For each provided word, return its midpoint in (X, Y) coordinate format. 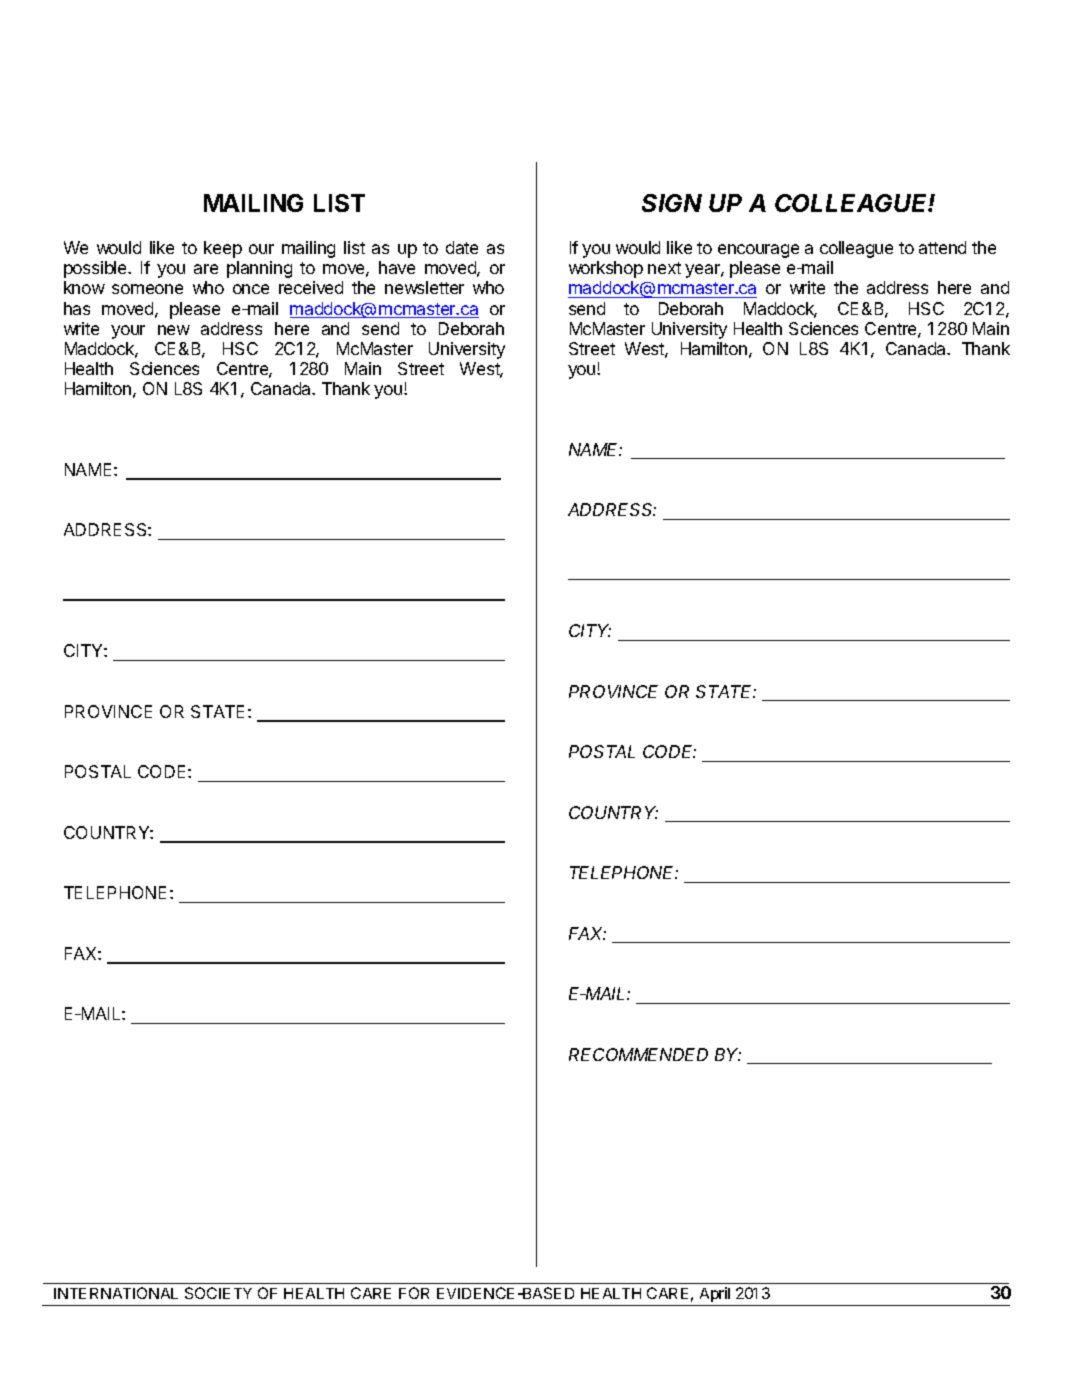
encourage (758, 251)
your (128, 332)
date (462, 247)
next (664, 268)
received (311, 287)
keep (223, 249)
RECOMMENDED (638, 1054)
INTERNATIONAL (116, 1293)
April (715, 1294)
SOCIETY (218, 1293)
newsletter (424, 287)
